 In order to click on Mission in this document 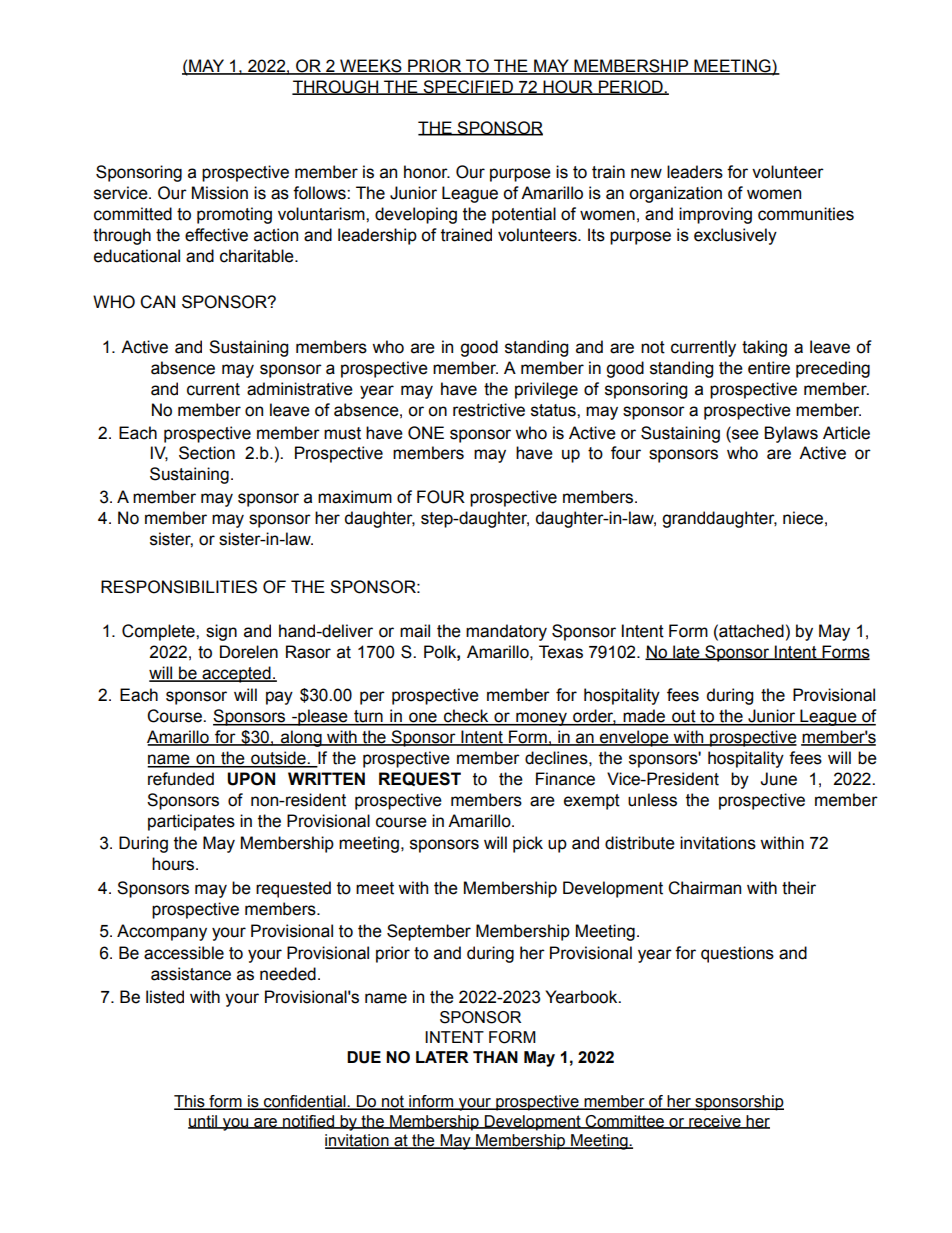, I will do `click(220, 193)`.
